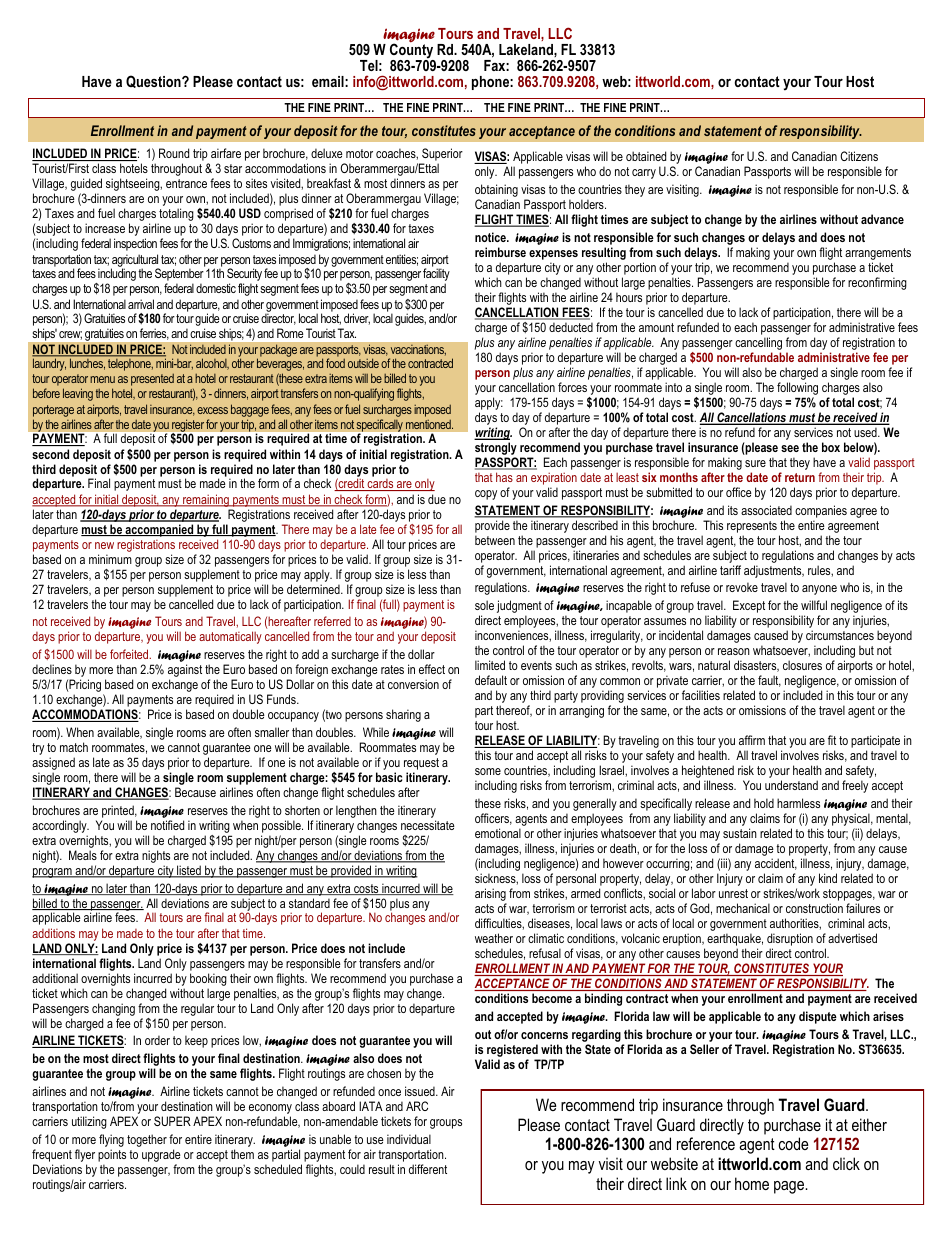 Image resolution: width=952 pixels, height=1233 pixels. Describe the element at coordinates (859, 156) in the screenshot. I see `Citizens` at that location.
